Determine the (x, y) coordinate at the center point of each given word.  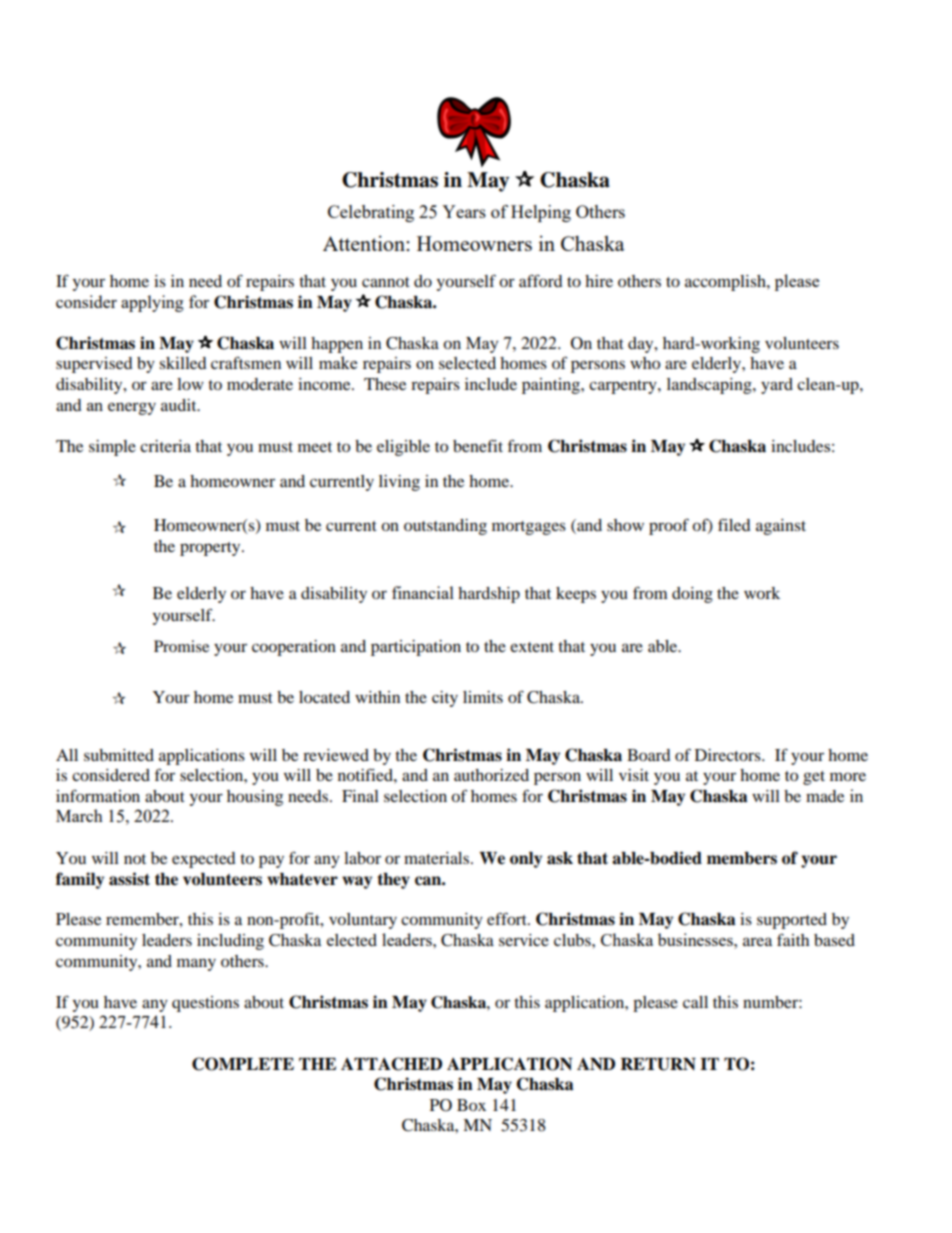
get (814, 778)
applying (152, 303)
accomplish (726, 283)
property (211, 549)
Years (464, 211)
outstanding (445, 527)
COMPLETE (243, 1064)
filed (734, 524)
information (98, 795)
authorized (491, 775)
